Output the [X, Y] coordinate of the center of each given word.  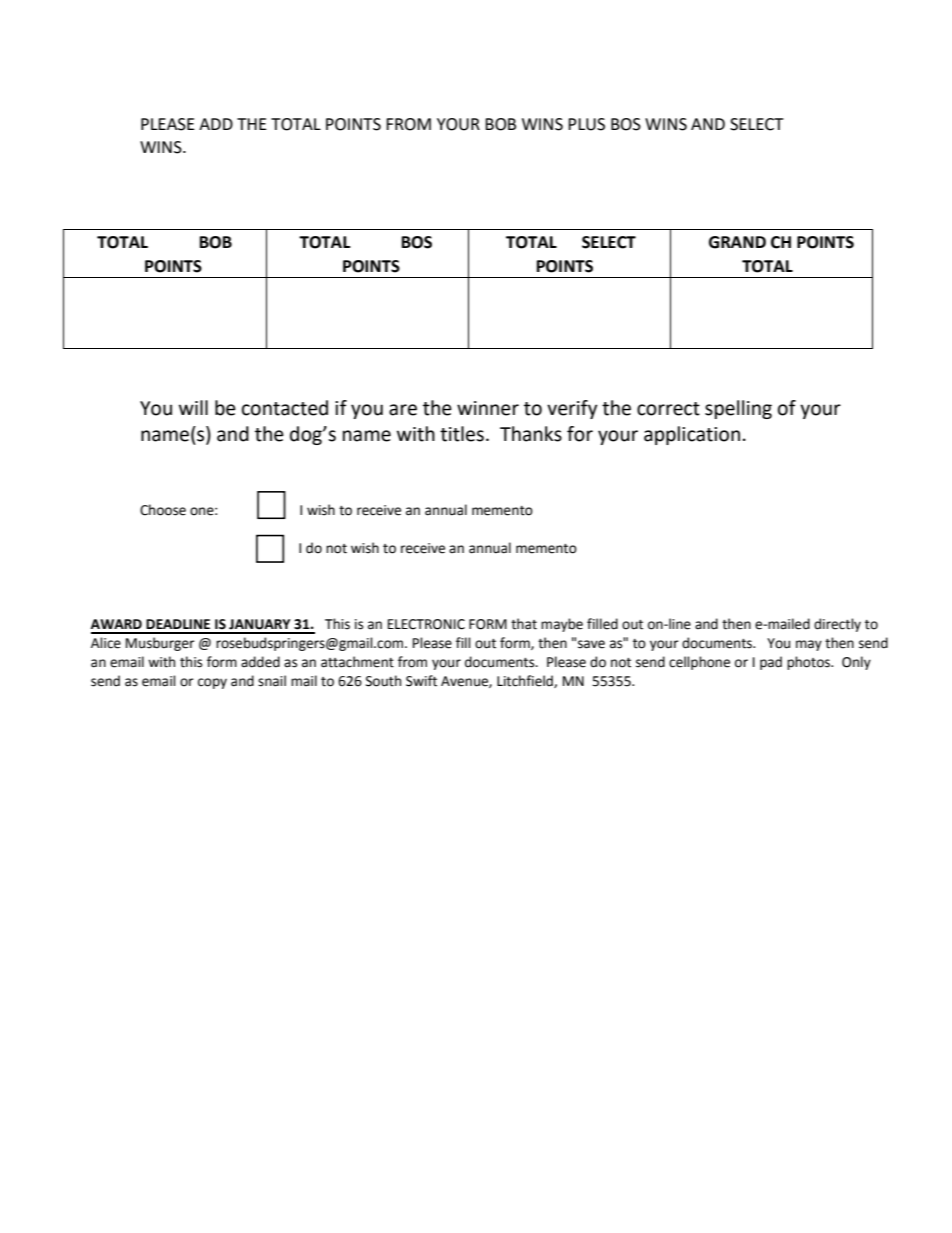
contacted [285, 408]
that [524, 624]
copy [212, 683]
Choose [163, 510]
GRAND [737, 242]
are [403, 410]
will [193, 407]
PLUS [586, 124]
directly [837, 625]
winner [488, 408]
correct [668, 409]
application [692, 435]
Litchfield [526, 681]
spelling [738, 409]
